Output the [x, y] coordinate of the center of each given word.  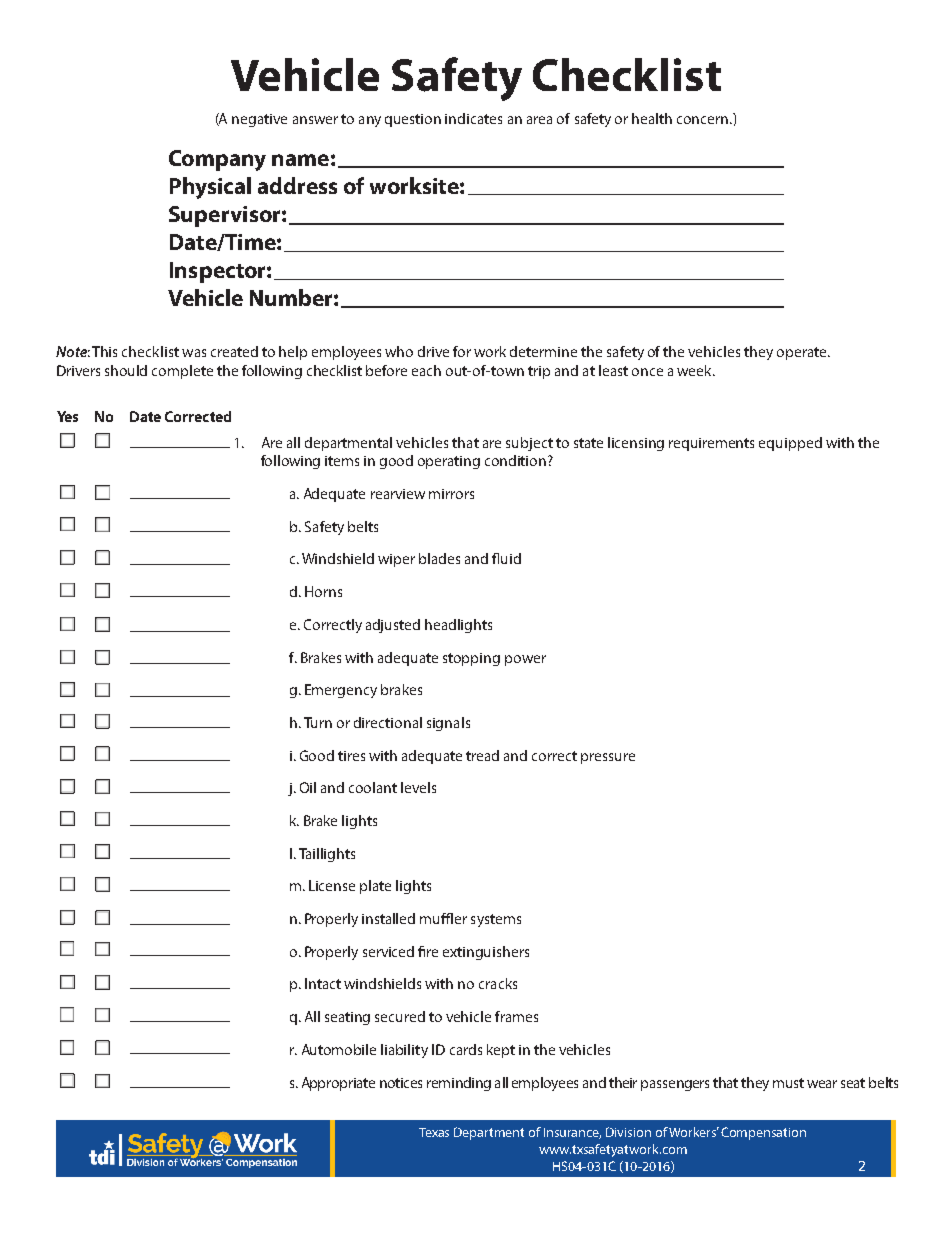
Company [217, 160]
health [652, 118]
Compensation [763, 1133]
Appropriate [338, 1084]
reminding [459, 1084]
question [413, 120]
